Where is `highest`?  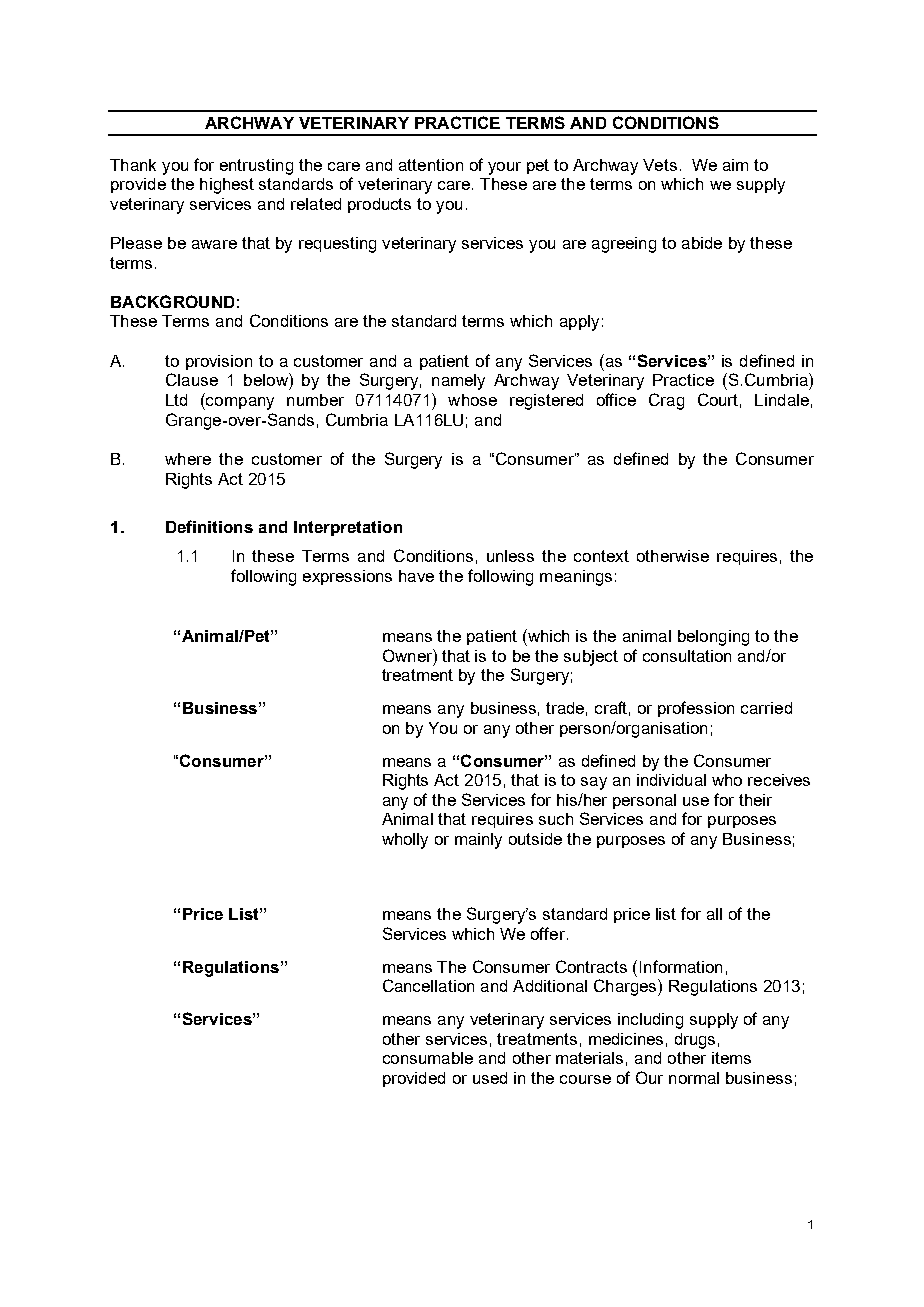 highest is located at coordinates (227, 186).
